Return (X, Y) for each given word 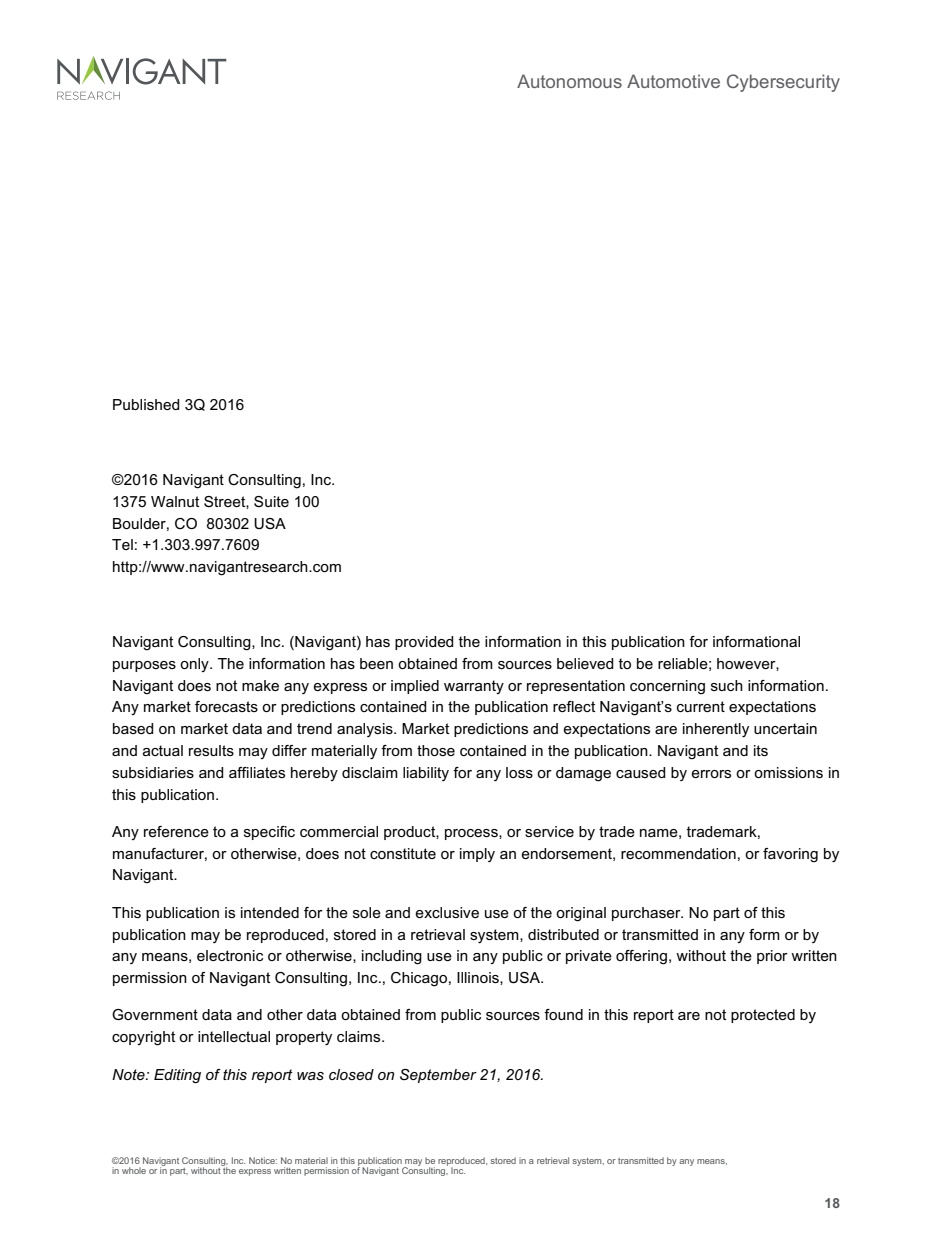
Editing (177, 1076)
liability (426, 774)
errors (711, 774)
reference (176, 831)
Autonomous (569, 81)
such (727, 685)
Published (146, 404)
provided (424, 643)
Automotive (673, 81)
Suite (271, 501)
